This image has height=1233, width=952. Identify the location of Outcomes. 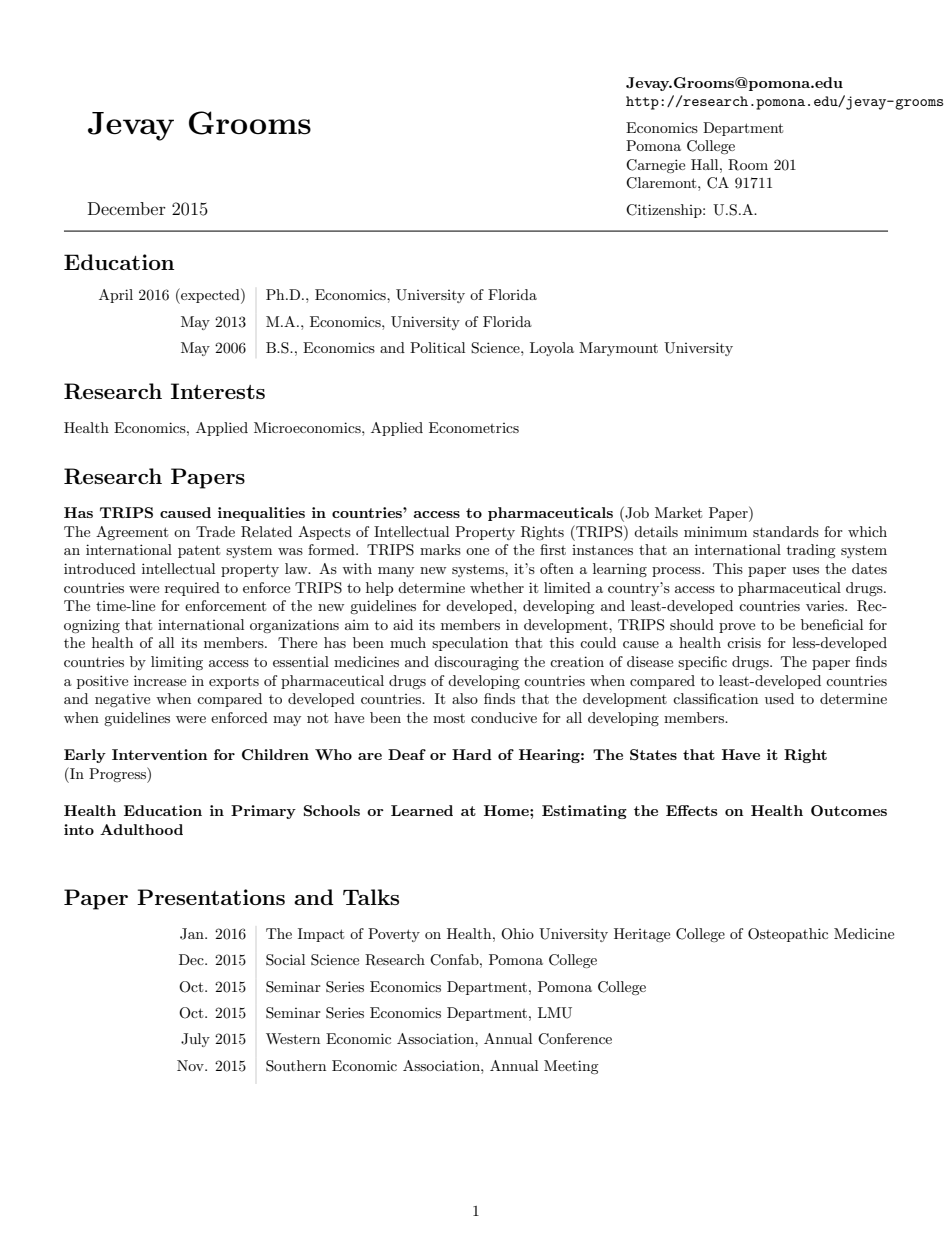
(849, 810).
